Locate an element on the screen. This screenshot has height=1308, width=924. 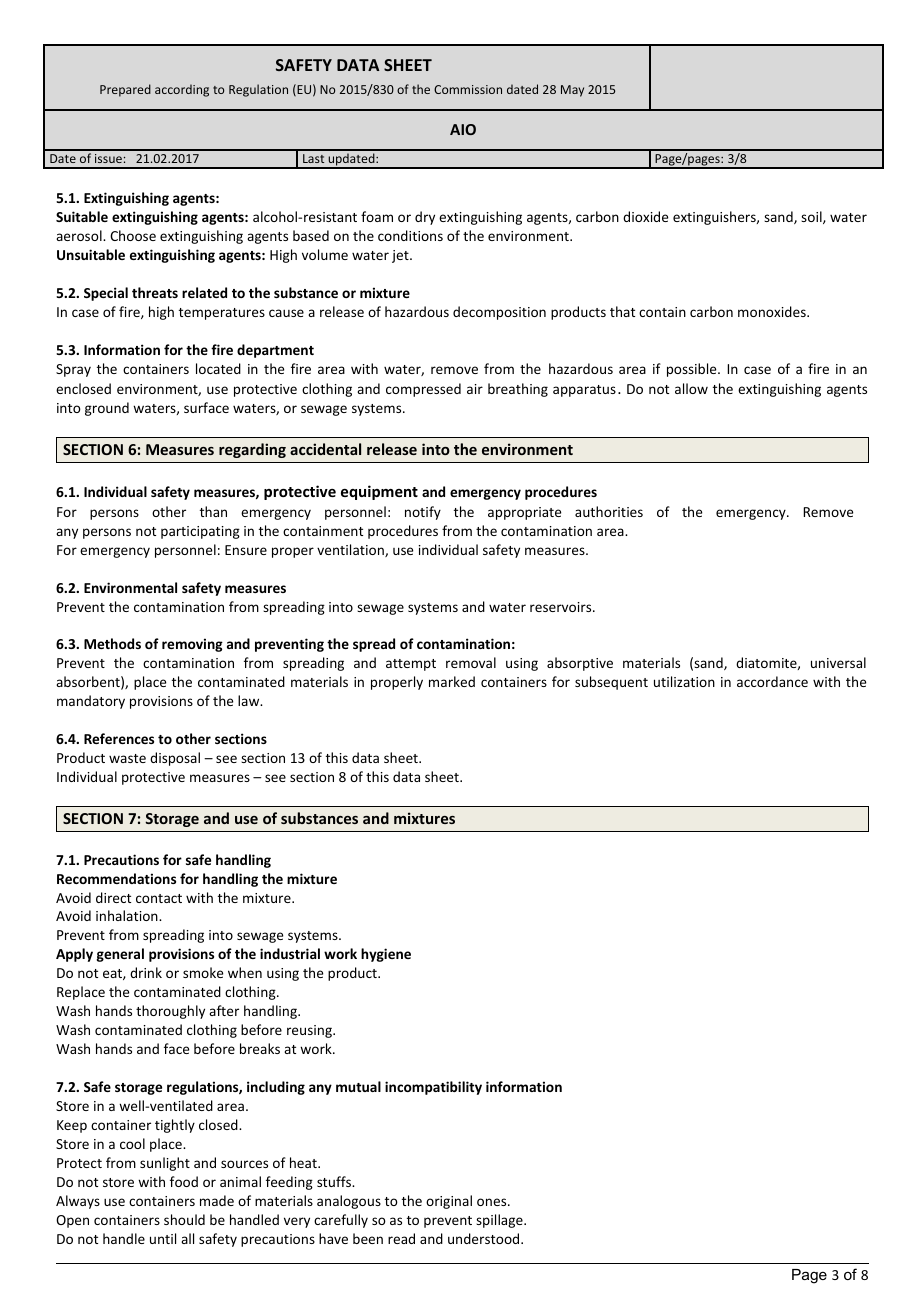
removing is located at coordinates (192, 645).
